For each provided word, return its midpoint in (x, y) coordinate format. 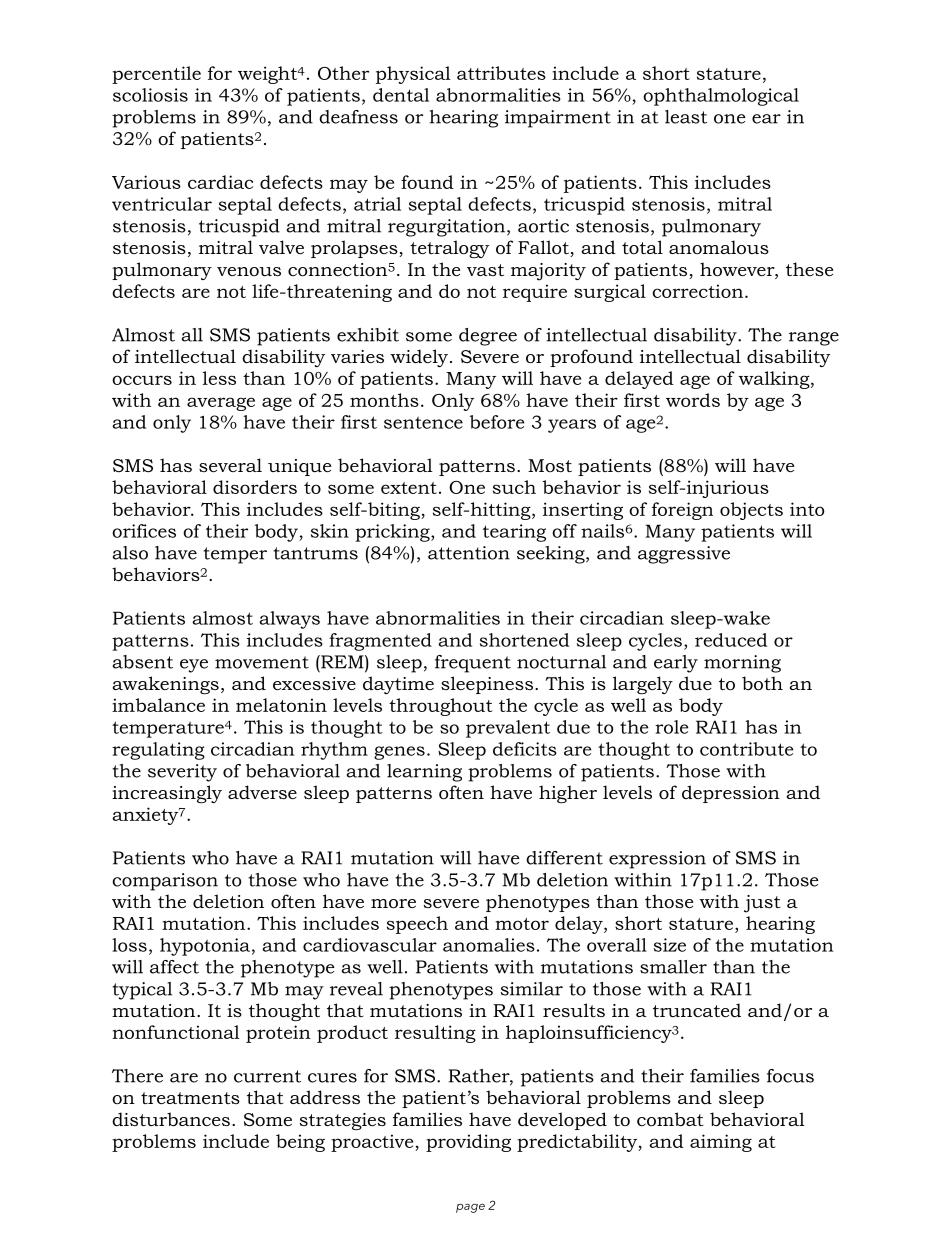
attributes (501, 73)
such (514, 487)
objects (751, 511)
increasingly (167, 794)
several (230, 465)
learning (424, 773)
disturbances (171, 1119)
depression (731, 794)
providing (468, 1143)
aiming (721, 1143)
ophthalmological (721, 97)
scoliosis (150, 95)
